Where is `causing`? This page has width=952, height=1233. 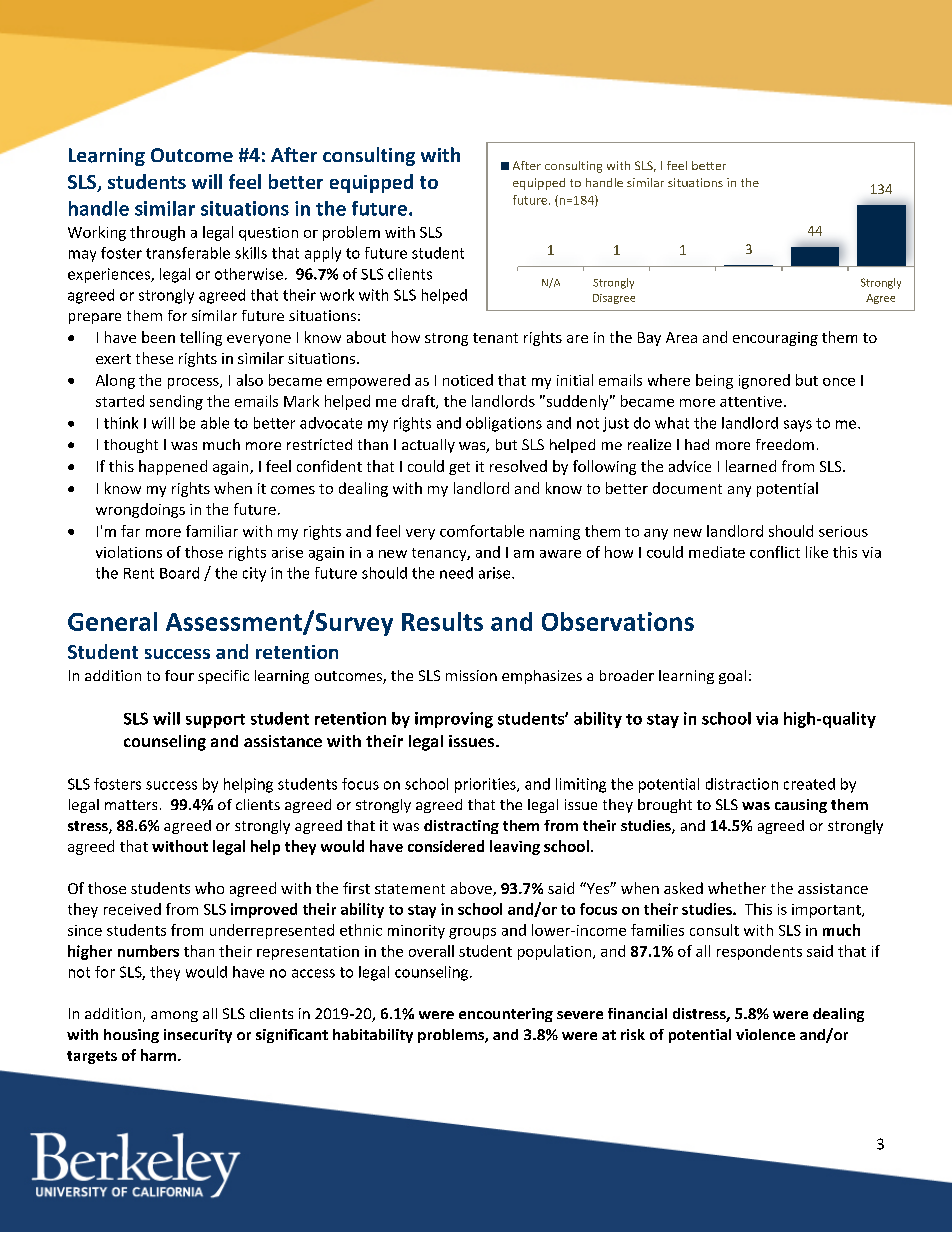 causing is located at coordinates (801, 806).
